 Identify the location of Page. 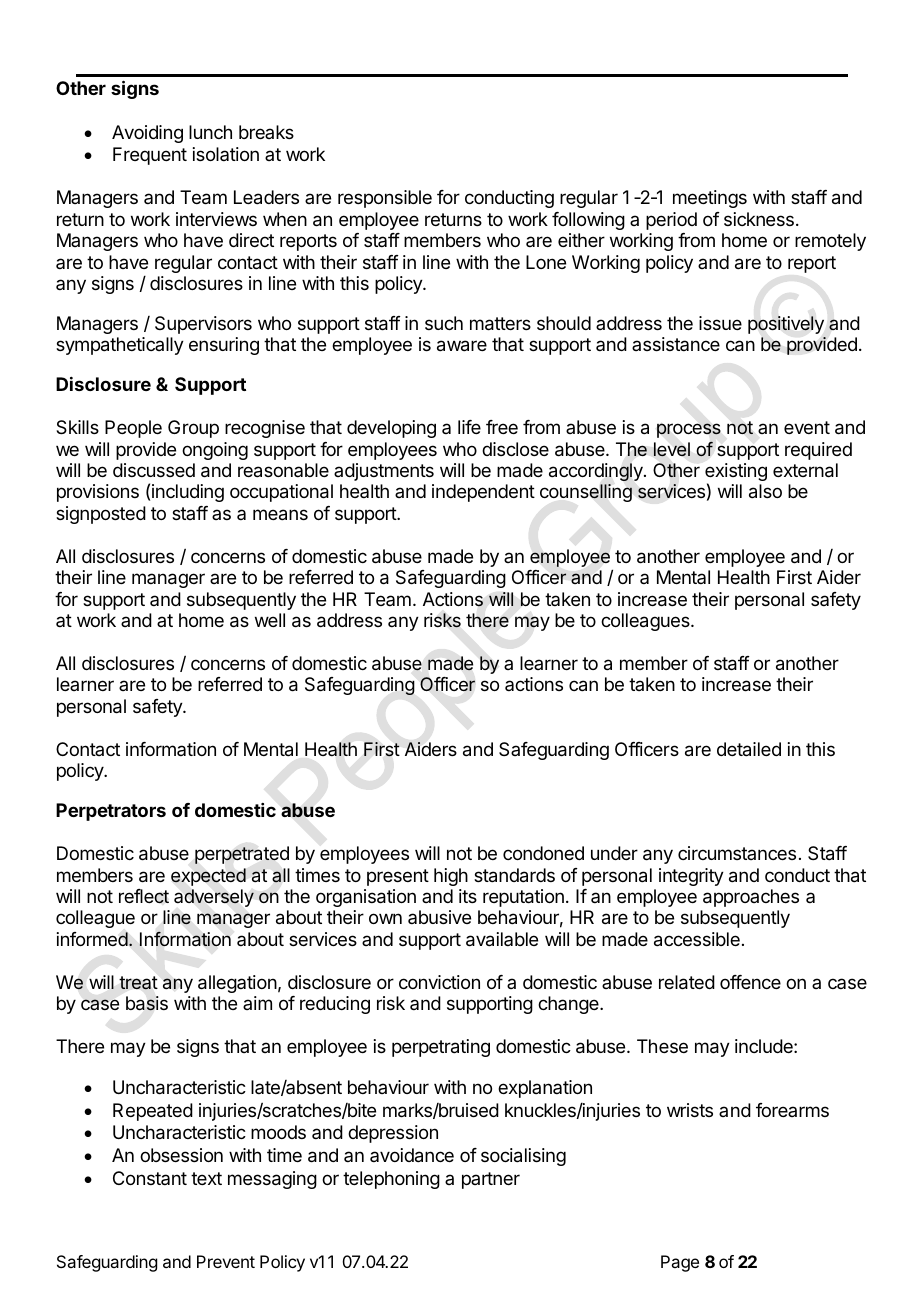
(680, 1263).
